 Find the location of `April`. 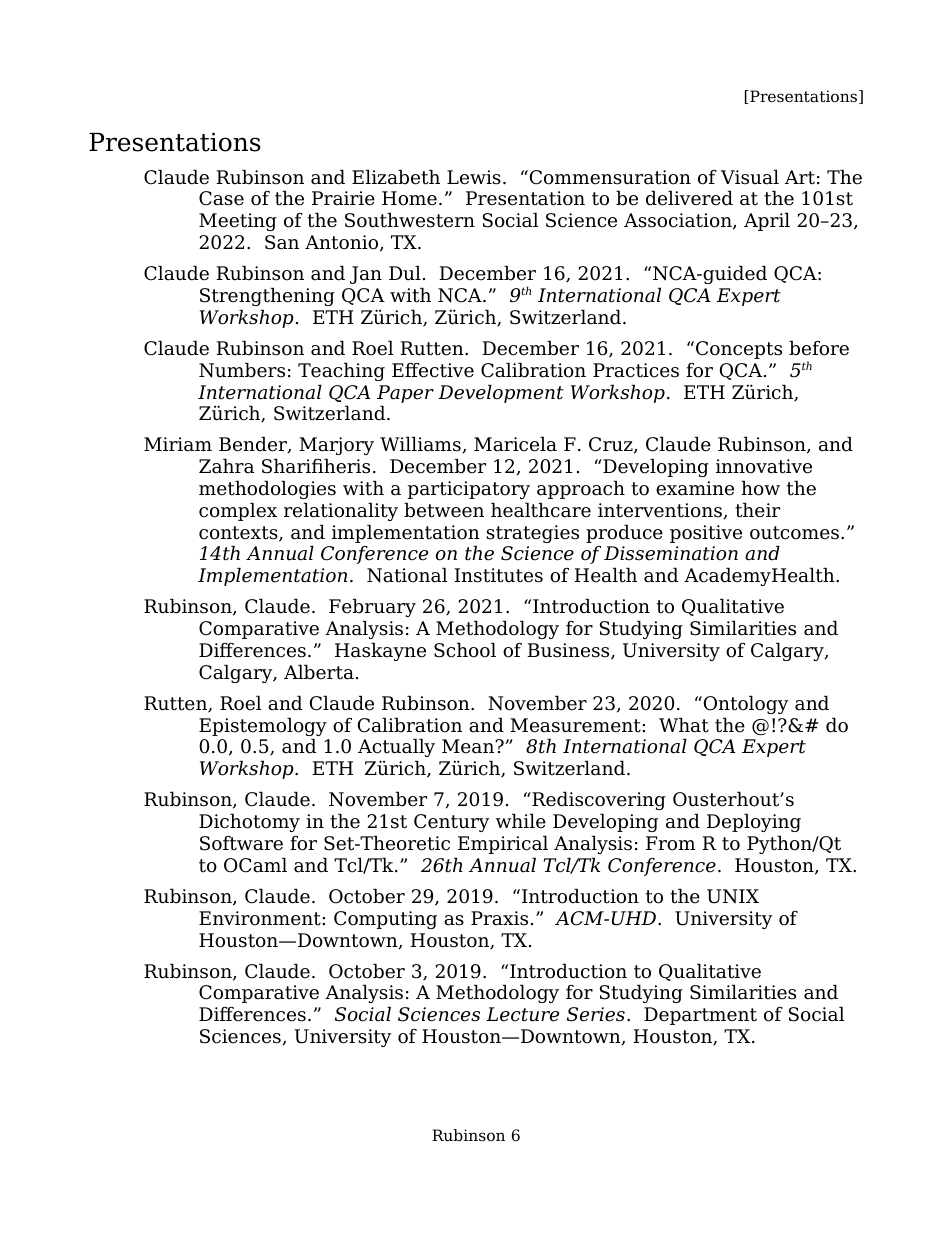

April is located at coordinates (767, 221).
